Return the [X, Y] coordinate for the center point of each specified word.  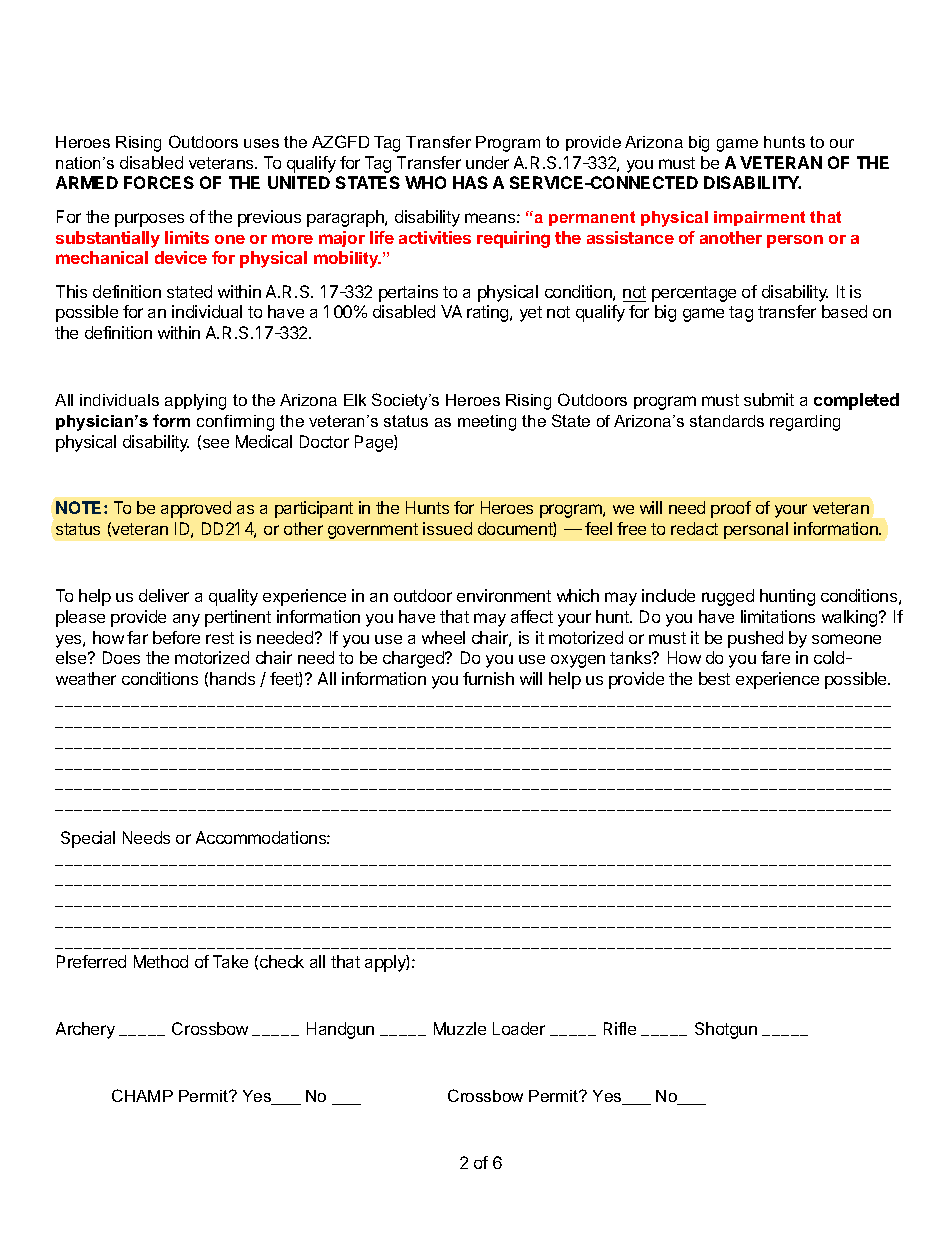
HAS [470, 182]
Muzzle [460, 1028]
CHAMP [142, 1095]
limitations [778, 616]
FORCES [159, 182]
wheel [443, 637]
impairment [759, 218]
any [186, 620]
